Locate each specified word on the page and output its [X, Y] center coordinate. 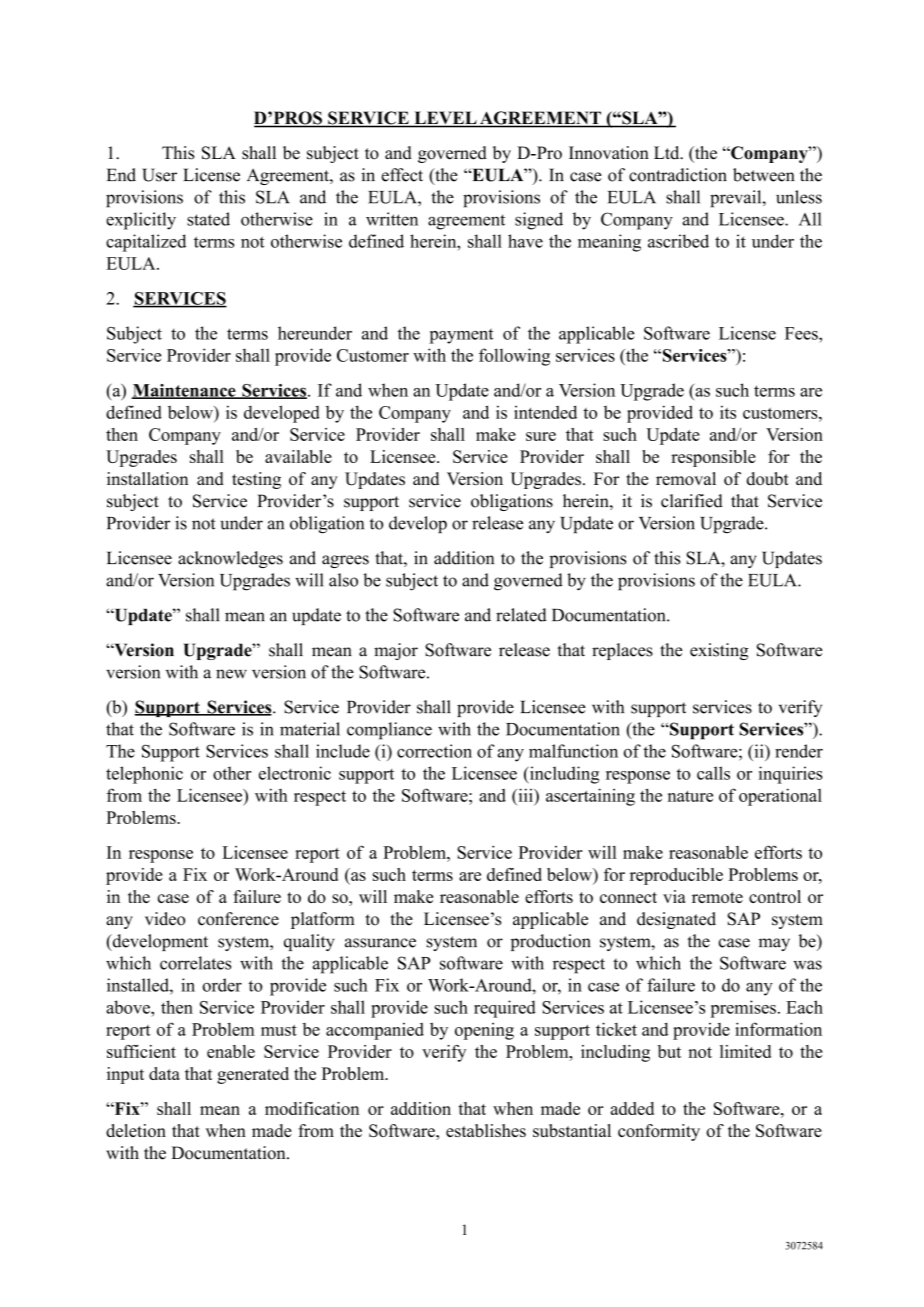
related [521, 615]
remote [717, 897]
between [764, 175]
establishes [486, 1130]
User [159, 175]
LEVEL [445, 119]
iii [525, 795]
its [728, 412]
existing [719, 651]
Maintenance [184, 391]
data [164, 1073]
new [231, 674]
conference [238, 919]
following [514, 357]
